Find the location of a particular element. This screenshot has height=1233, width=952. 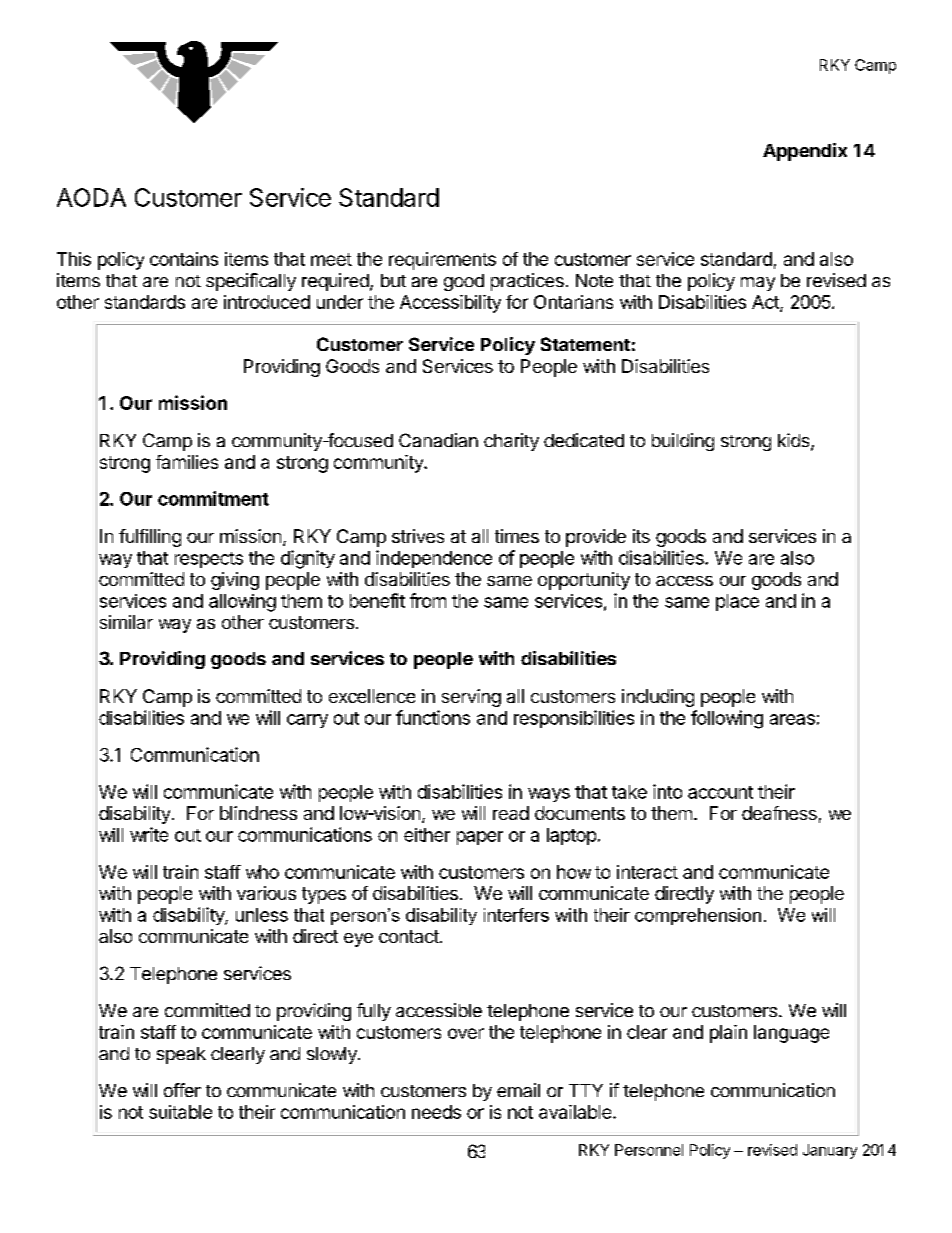

account is located at coordinates (720, 792).
